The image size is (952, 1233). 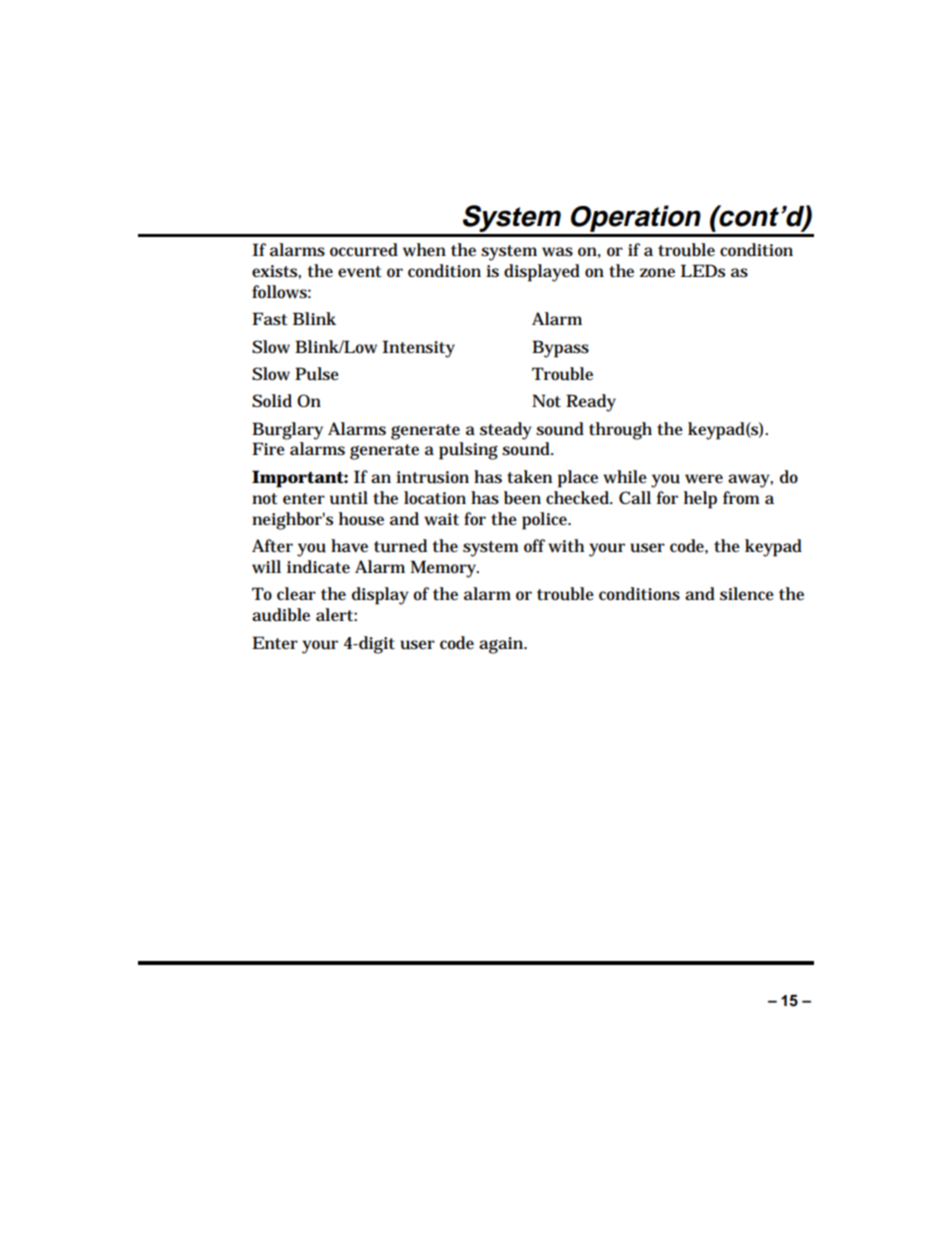 What do you see at coordinates (747, 594) in the image?
I see `silence` at bounding box center [747, 594].
